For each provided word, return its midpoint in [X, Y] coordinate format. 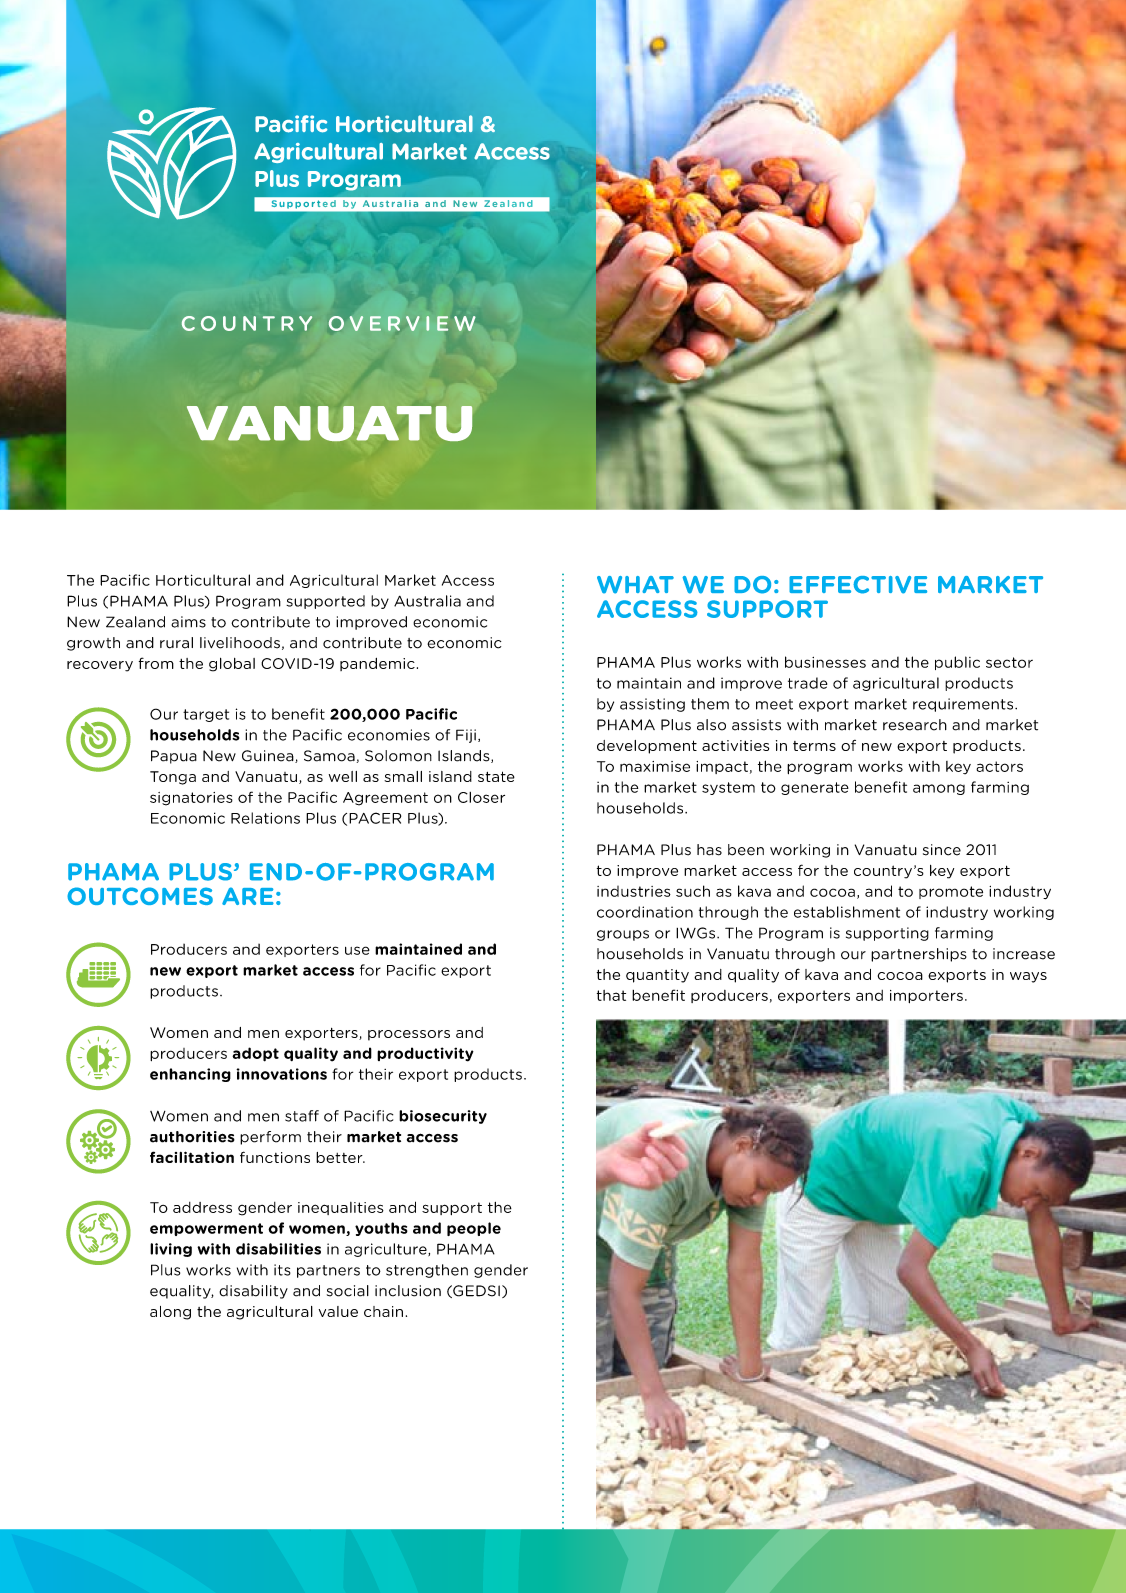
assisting [652, 705]
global [232, 665]
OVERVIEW [402, 323]
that [611, 995]
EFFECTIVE [858, 585]
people [474, 1229]
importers [926, 996]
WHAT [635, 585]
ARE [248, 896]
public [957, 663]
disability [253, 1292]
